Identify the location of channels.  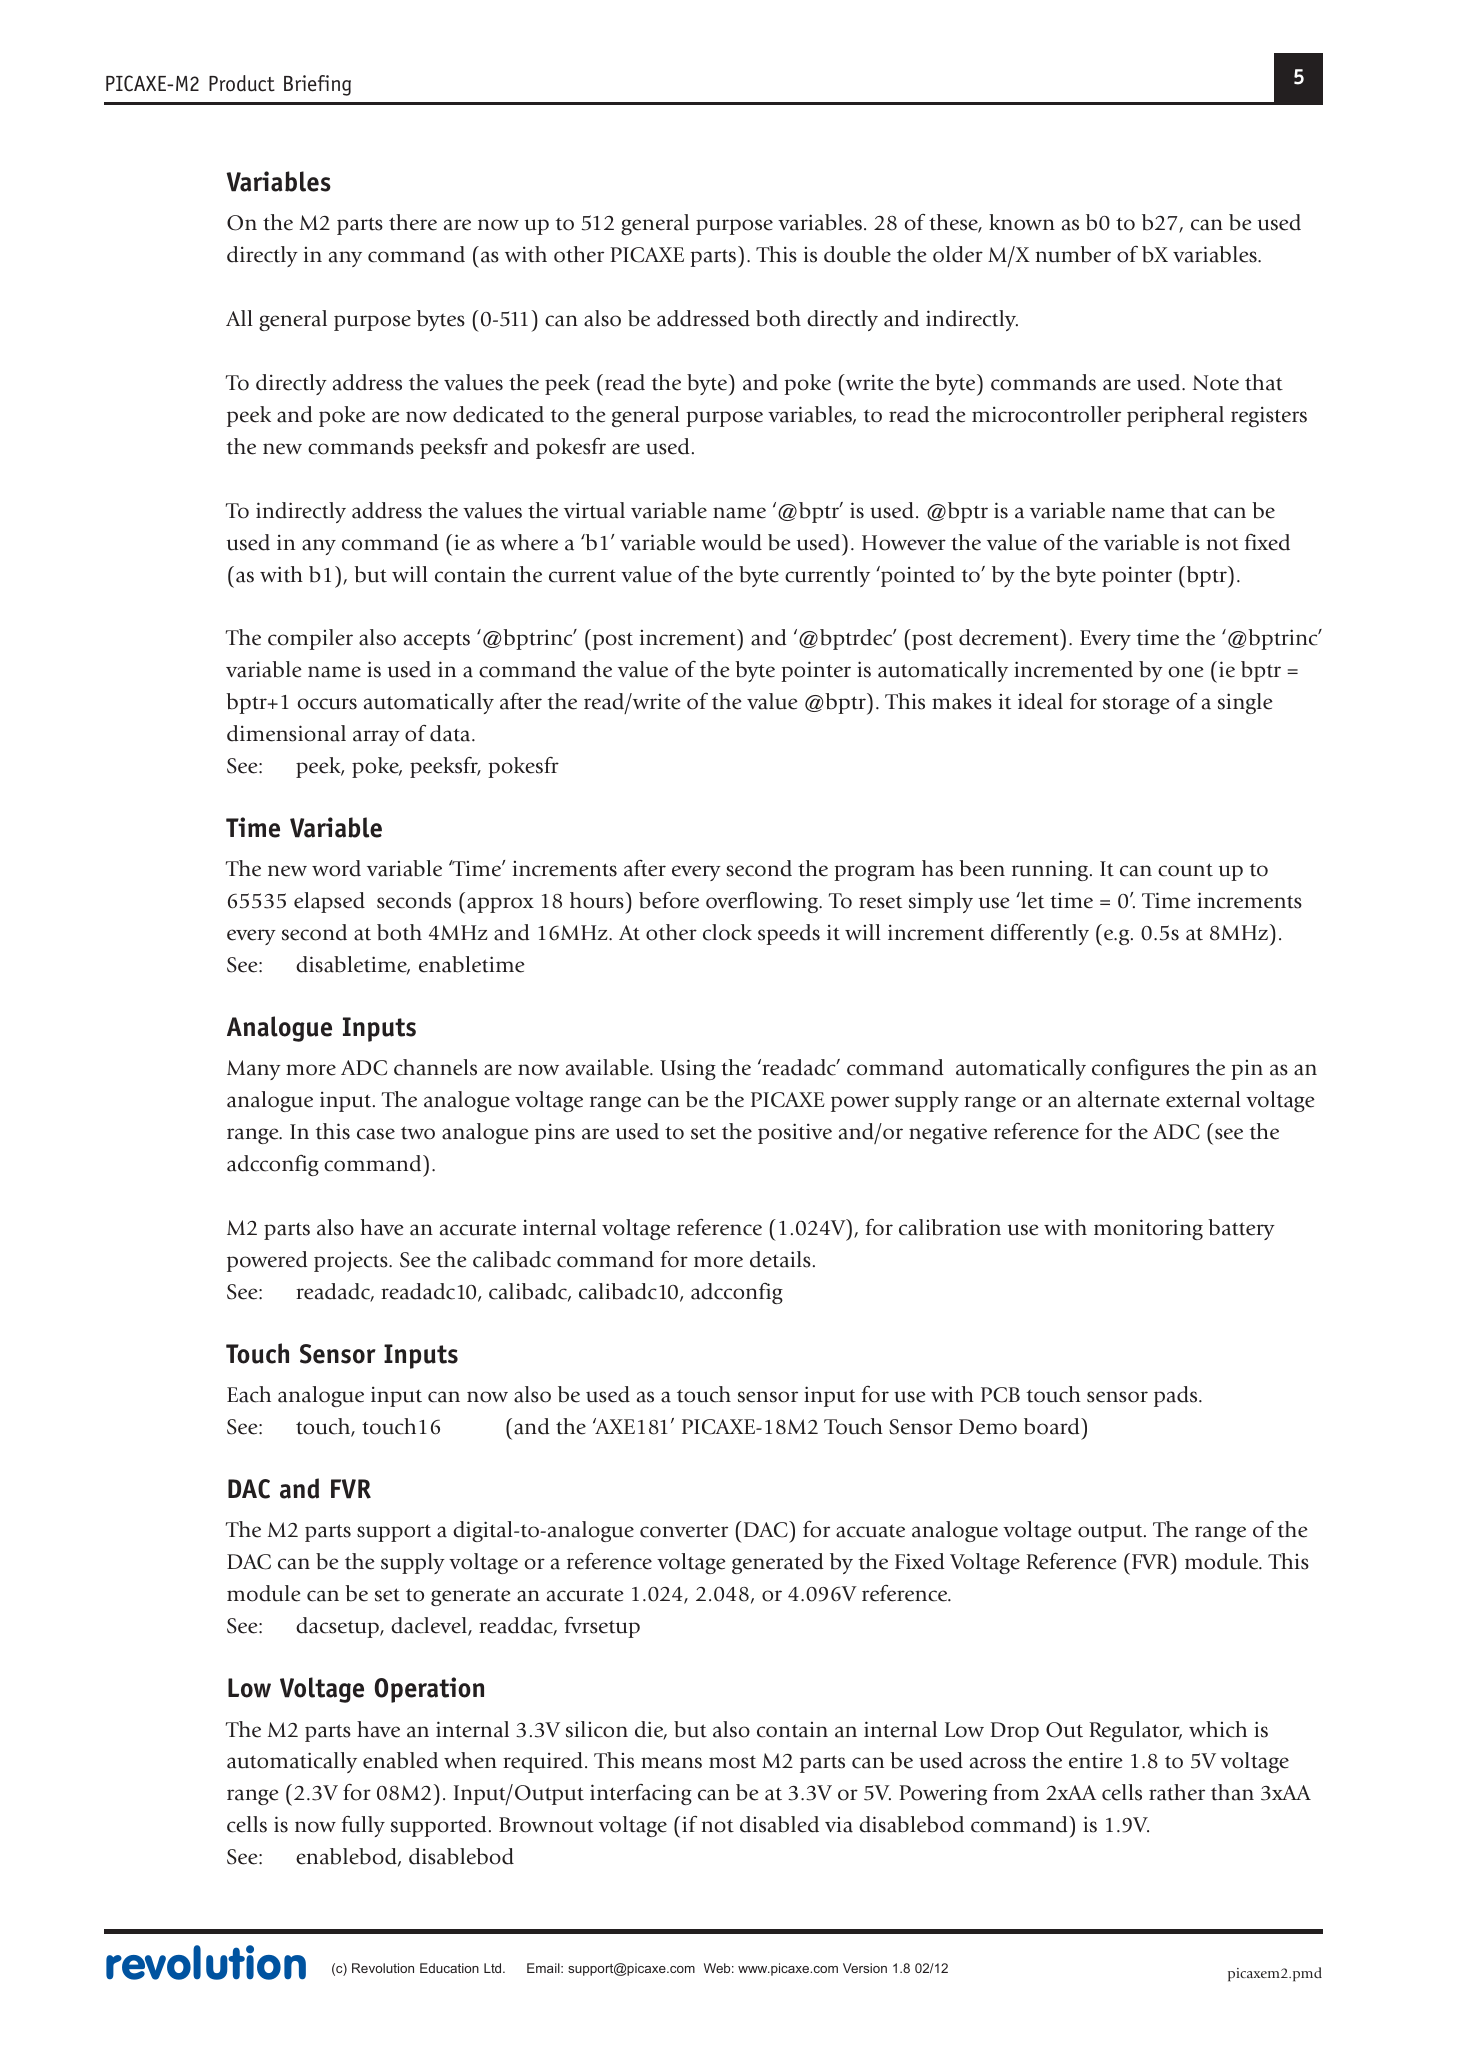
(435, 1067).
